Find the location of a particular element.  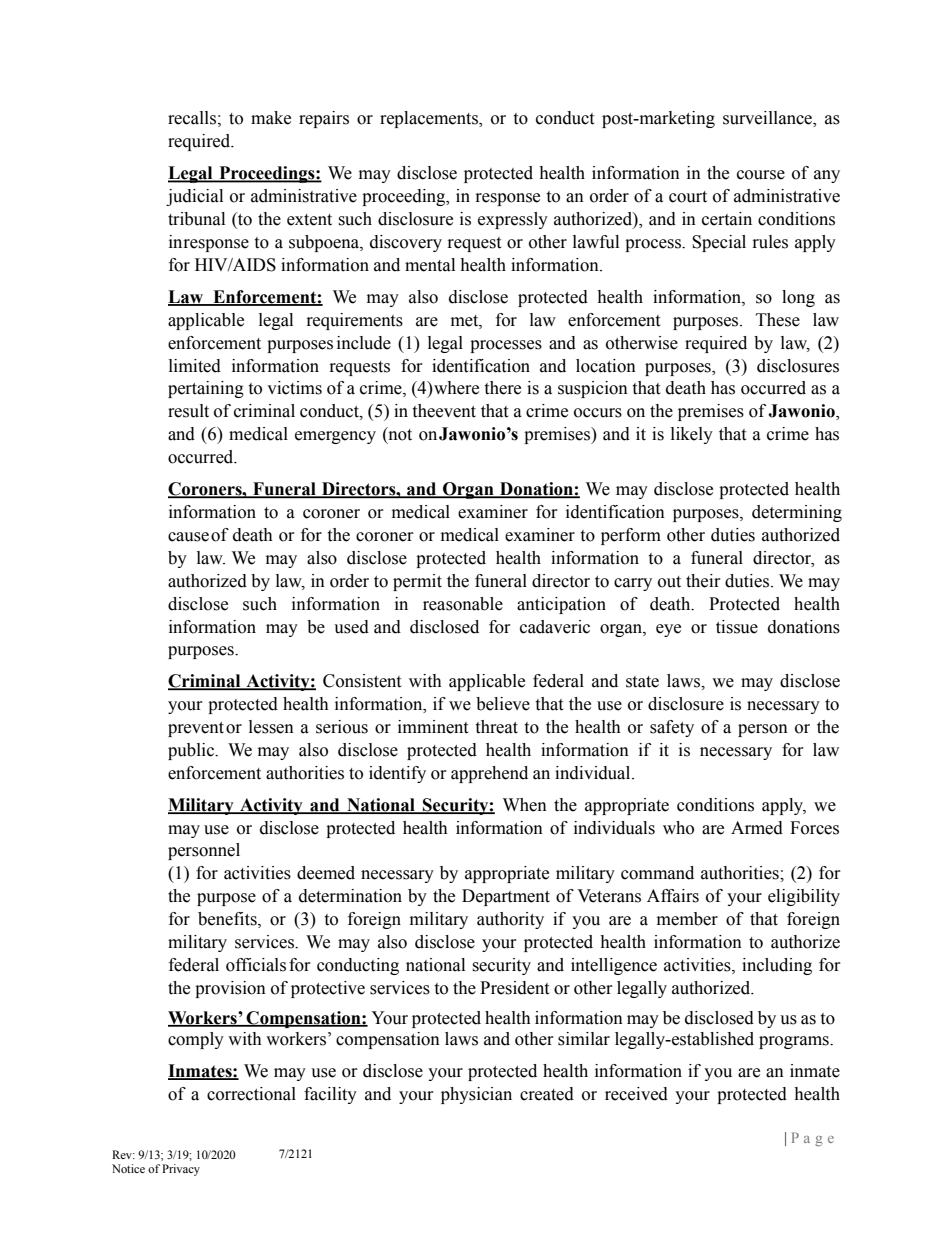

Armed is located at coordinates (757, 828).
